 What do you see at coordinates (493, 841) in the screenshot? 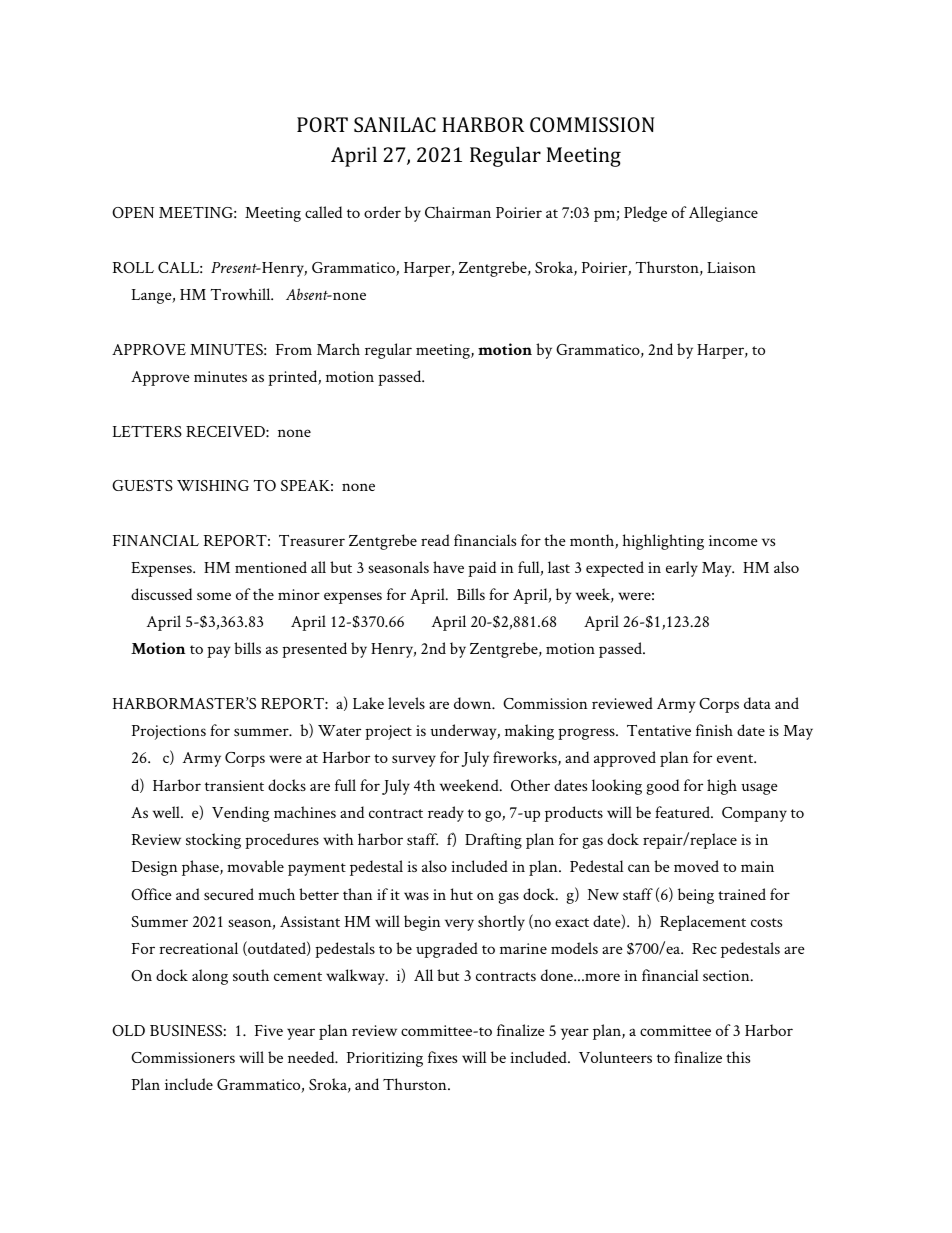
I see `Drafting` at bounding box center [493, 841].
